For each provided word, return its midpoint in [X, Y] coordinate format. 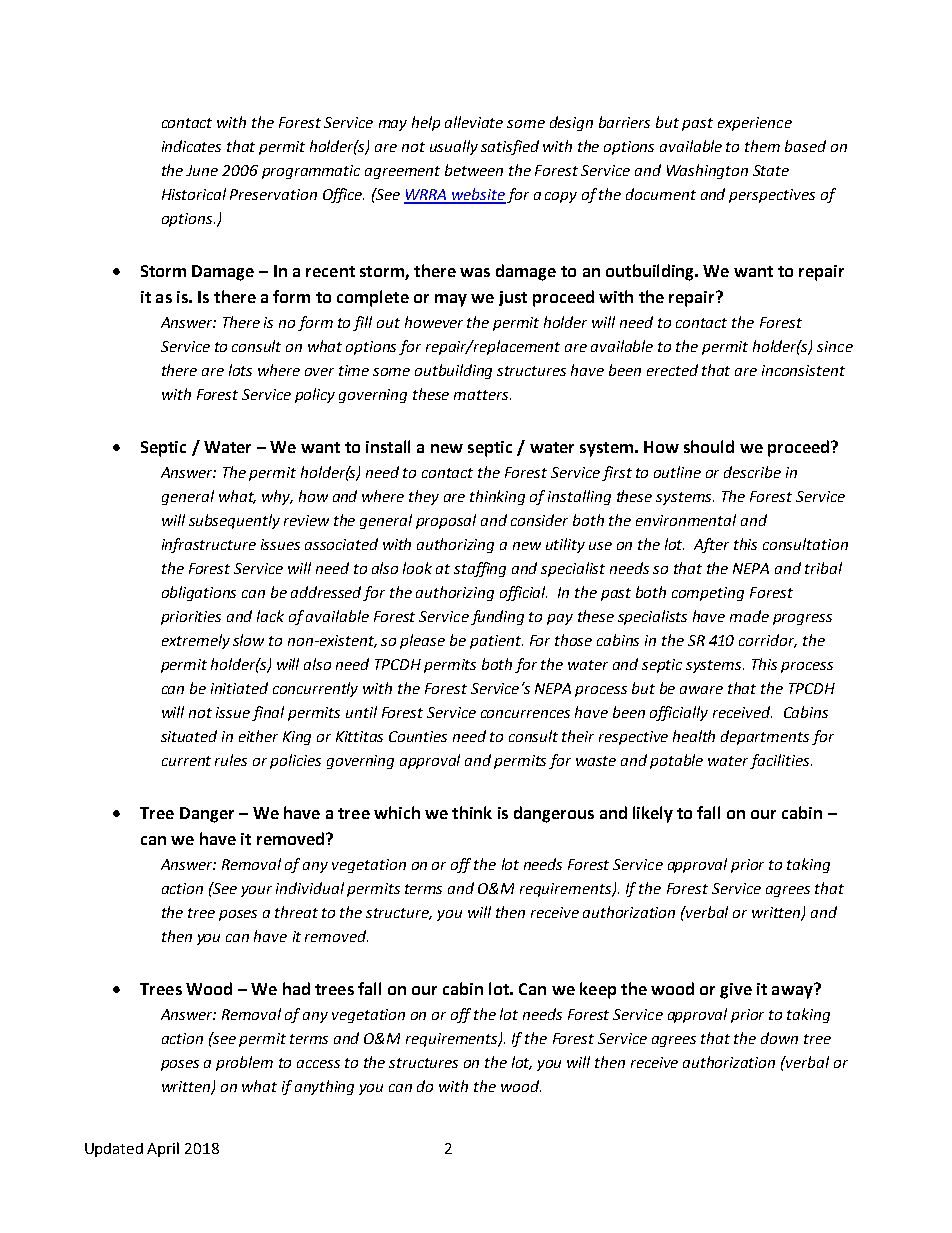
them [762, 146]
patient [496, 642]
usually [454, 147]
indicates [191, 146]
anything [324, 1087]
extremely [196, 641]
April [163, 1149]
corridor [768, 641]
